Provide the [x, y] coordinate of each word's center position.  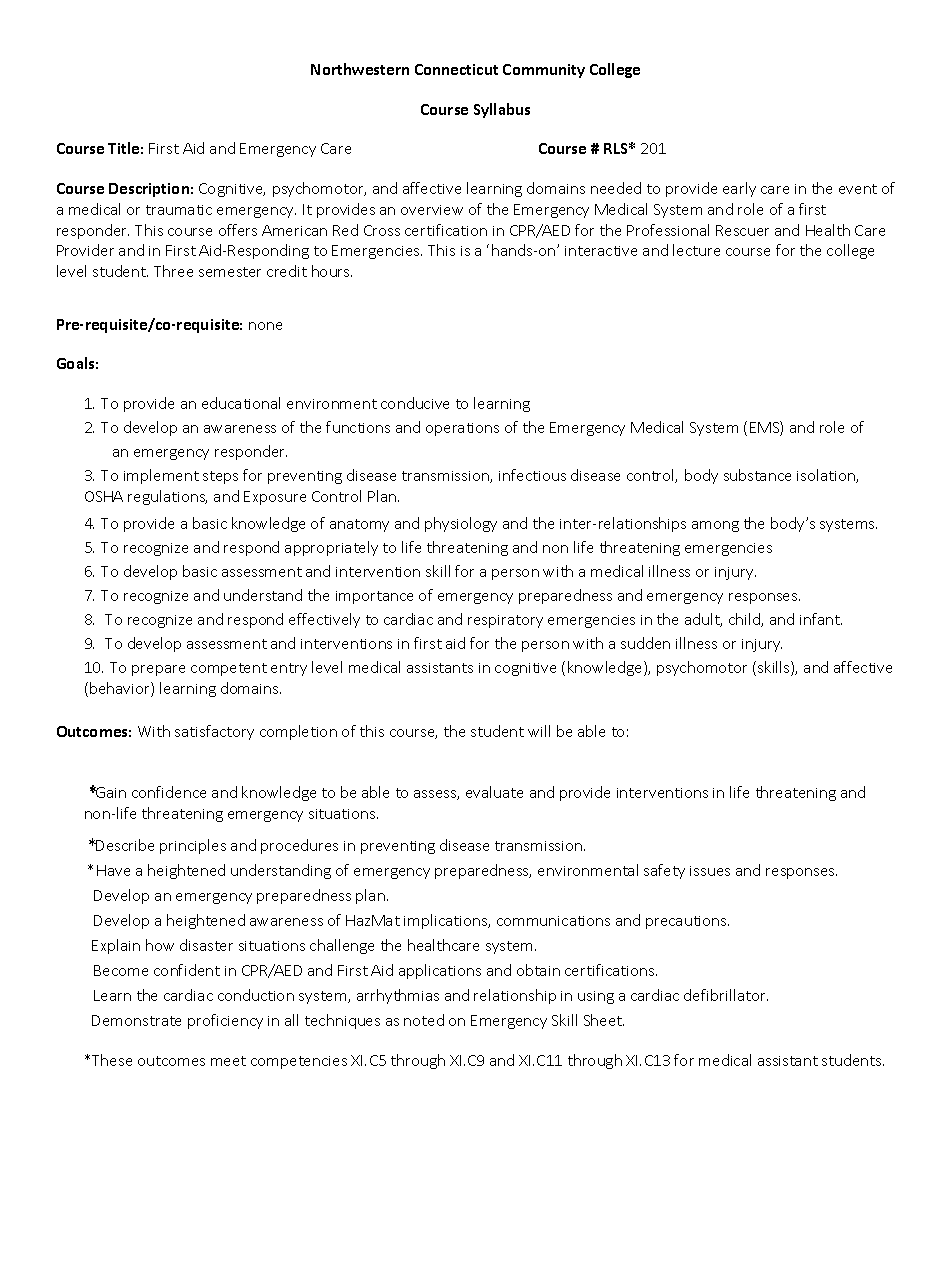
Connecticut [456, 69]
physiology [461, 524]
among [715, 526]
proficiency [225, 1021]
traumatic [179, 210]
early [739, 189]
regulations [167, 497]
